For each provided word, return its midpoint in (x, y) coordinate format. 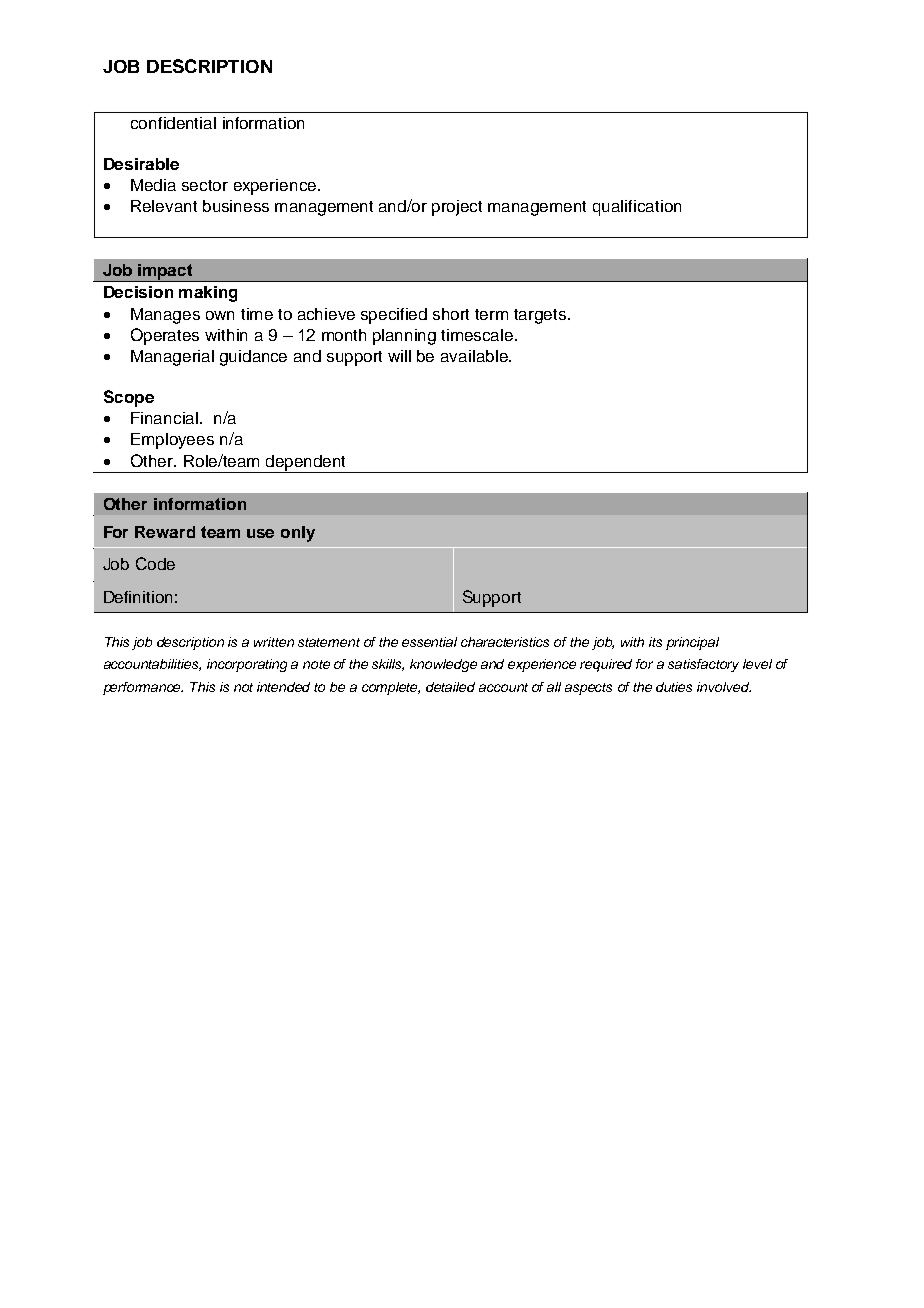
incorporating (247, 665)
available (475, 356)
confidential (173, 123)
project (457, 208)
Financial (164, 418)
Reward (165, 532)
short (451, 314)
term (491, 314)
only (298, 534)
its (655, 642)
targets (541, 316)
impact (166, 273)
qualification (637, 208)
